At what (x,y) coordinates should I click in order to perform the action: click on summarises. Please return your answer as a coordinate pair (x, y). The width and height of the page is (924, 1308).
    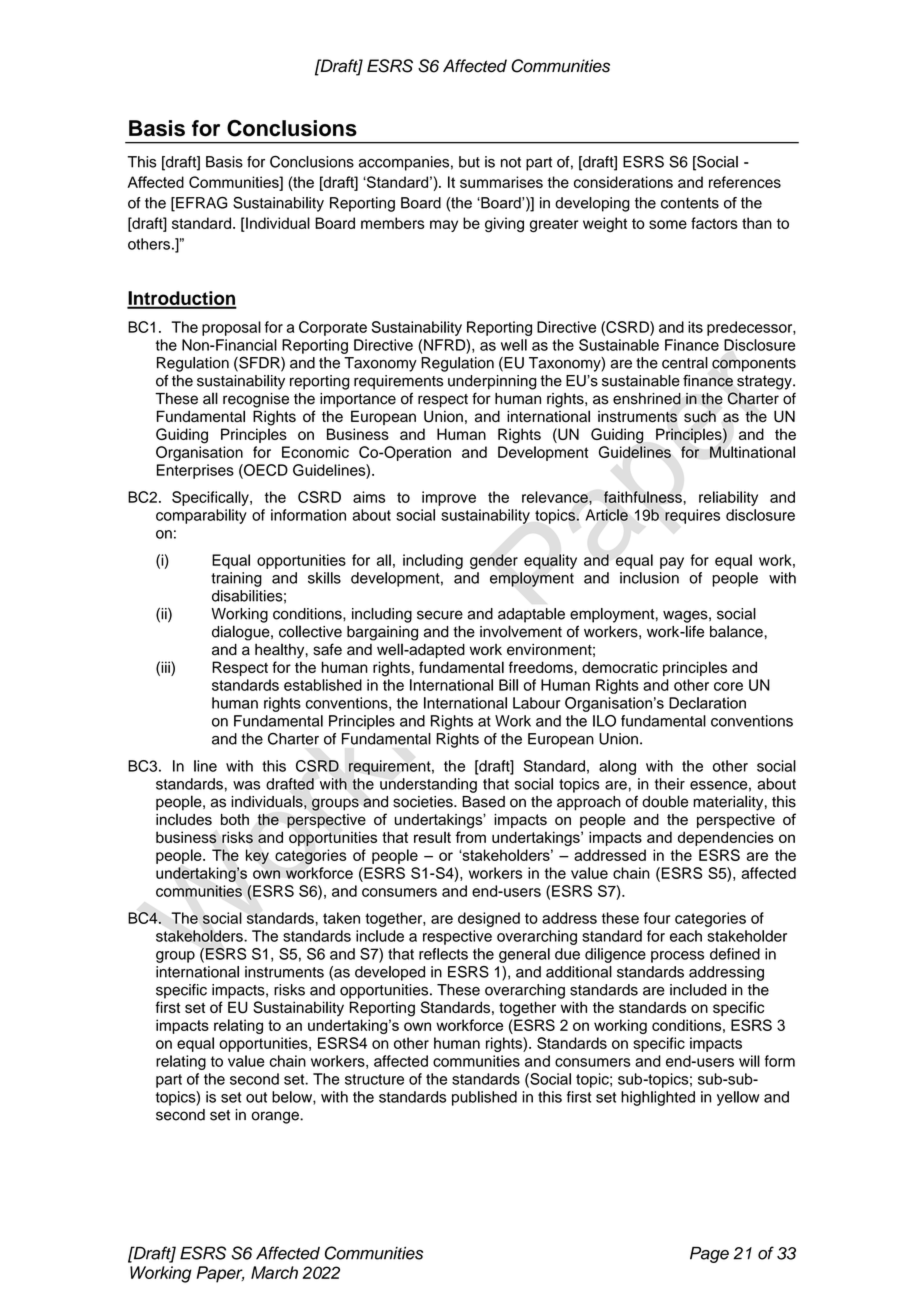
    Looking at the image, I should click on (501, 182).
